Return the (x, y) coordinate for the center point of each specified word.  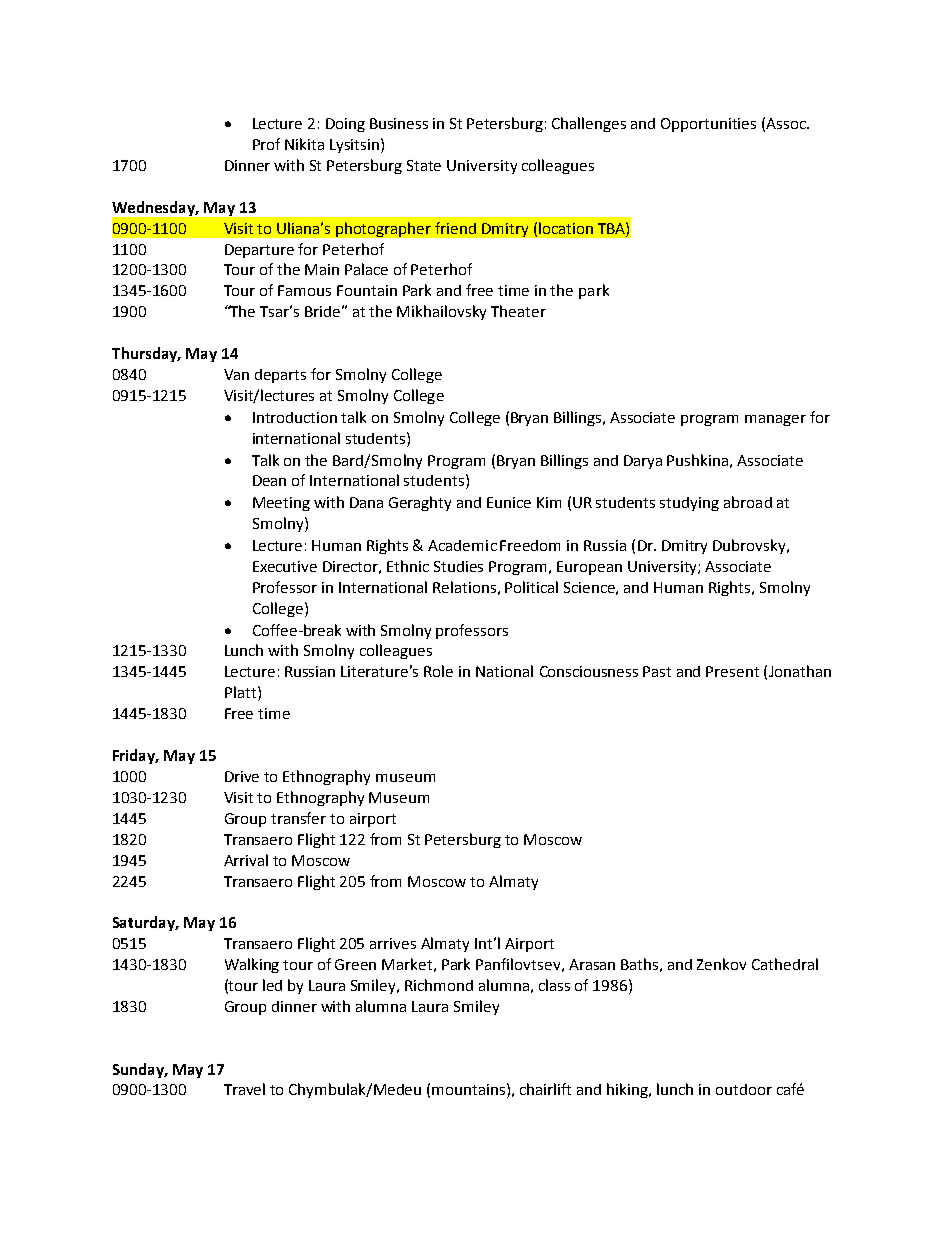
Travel (244, 1089)
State (424, 165)
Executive (285, 566)
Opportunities (708, 125)
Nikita (304, 144)
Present (732, 671)
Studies (458, 566)
